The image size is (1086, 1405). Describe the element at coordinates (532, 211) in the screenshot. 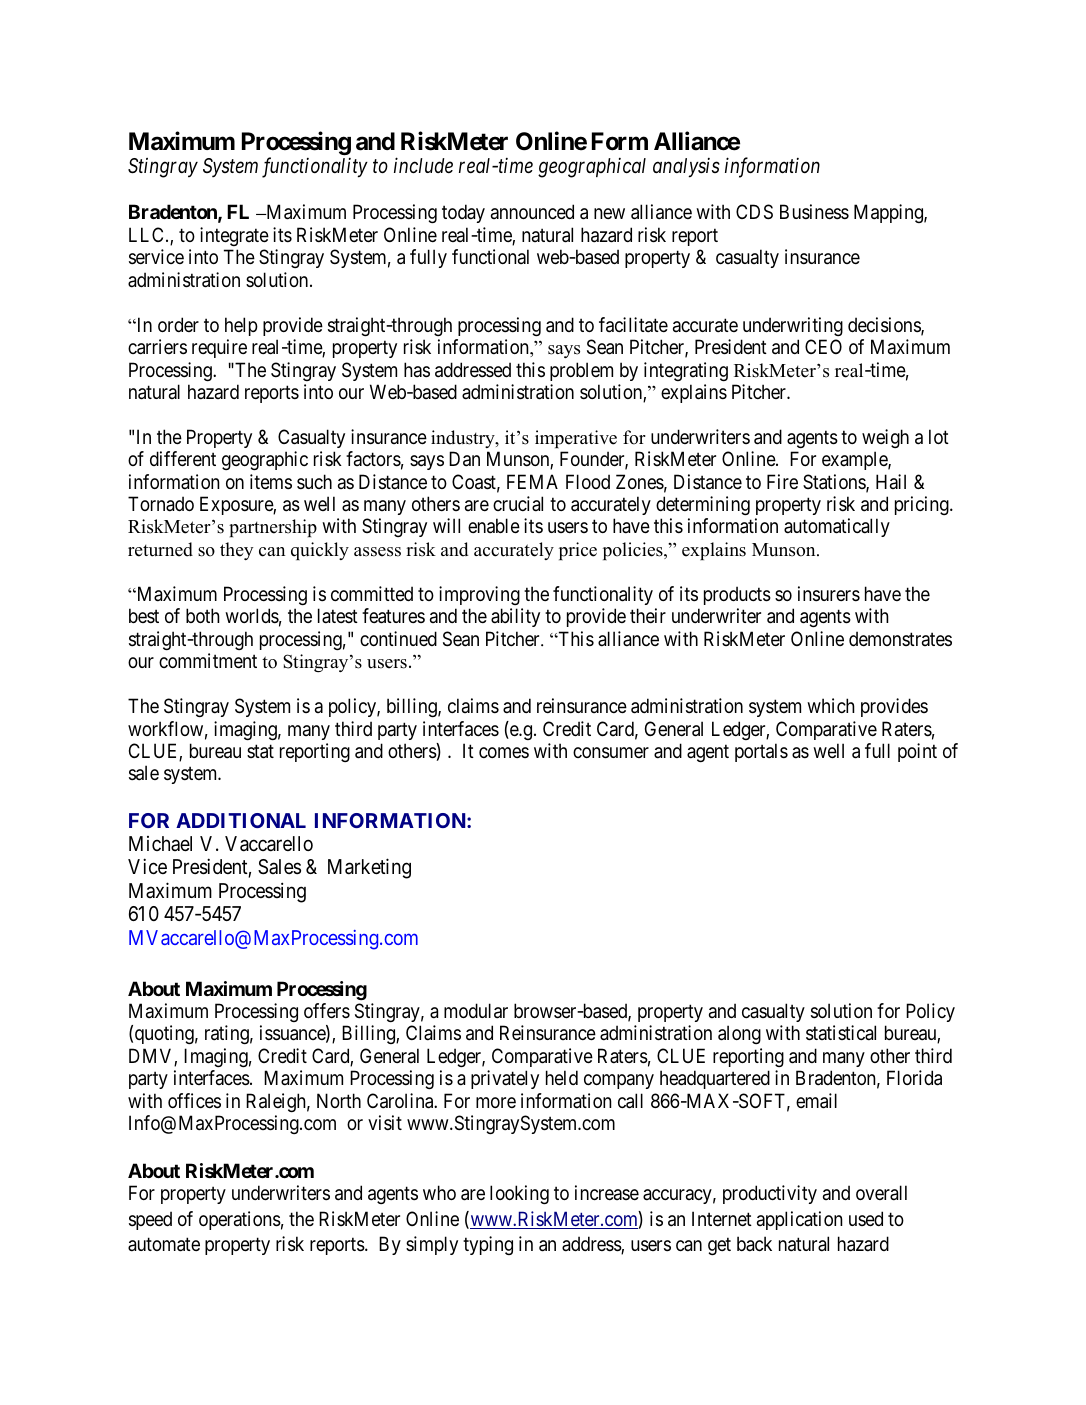

I see `announced` at that location.
